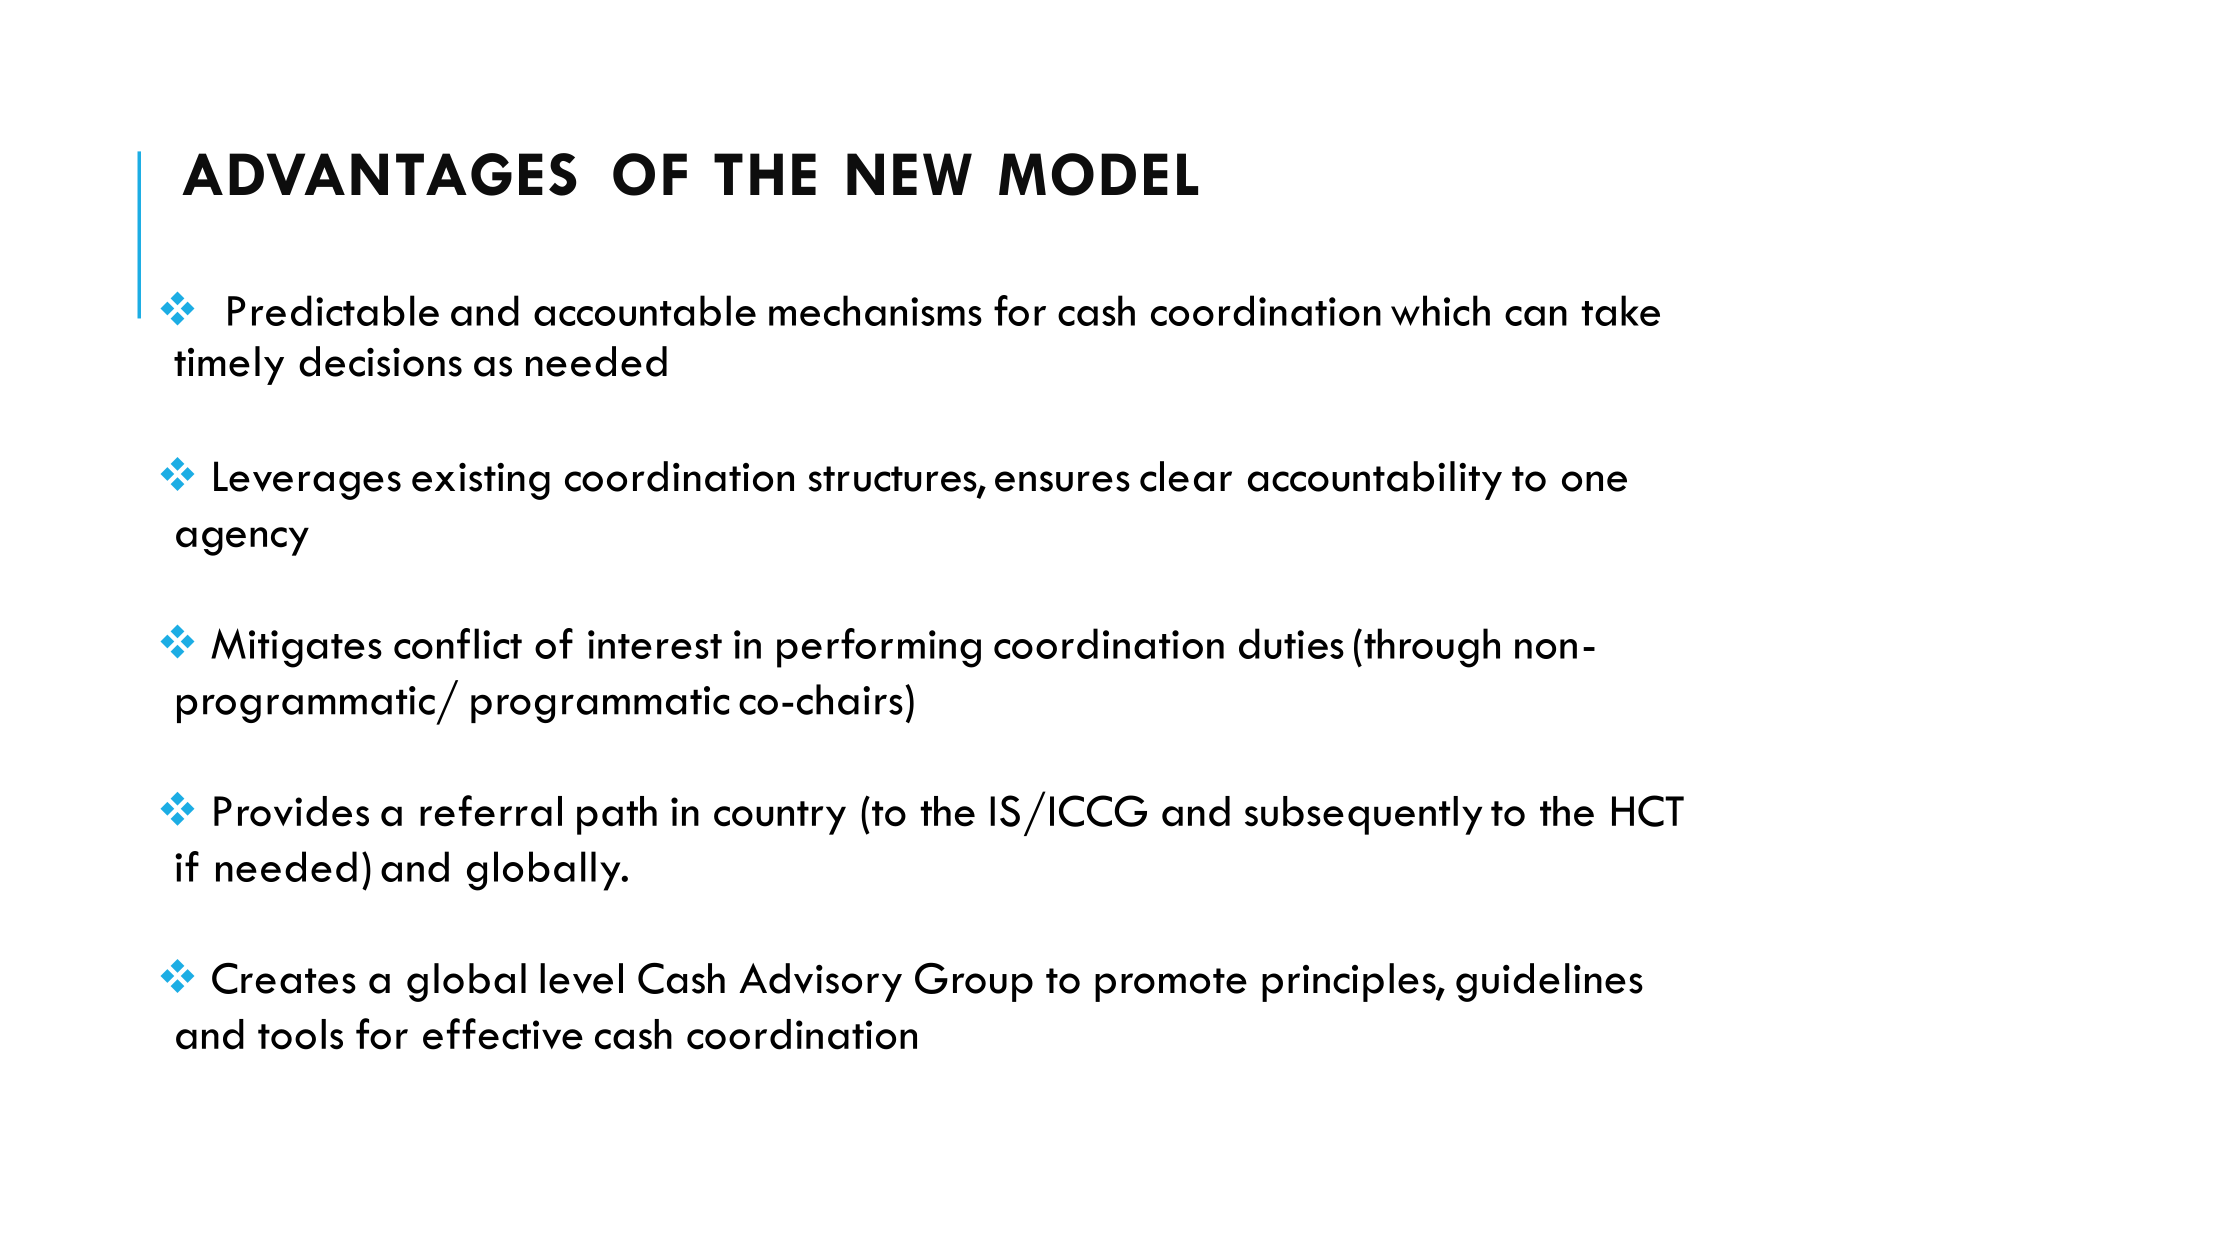 Image resolution: width=2228 pixels, height=1253 pixels. Describe the element at coordinates (909, 174) in the page. I see `NEW` at that location.
